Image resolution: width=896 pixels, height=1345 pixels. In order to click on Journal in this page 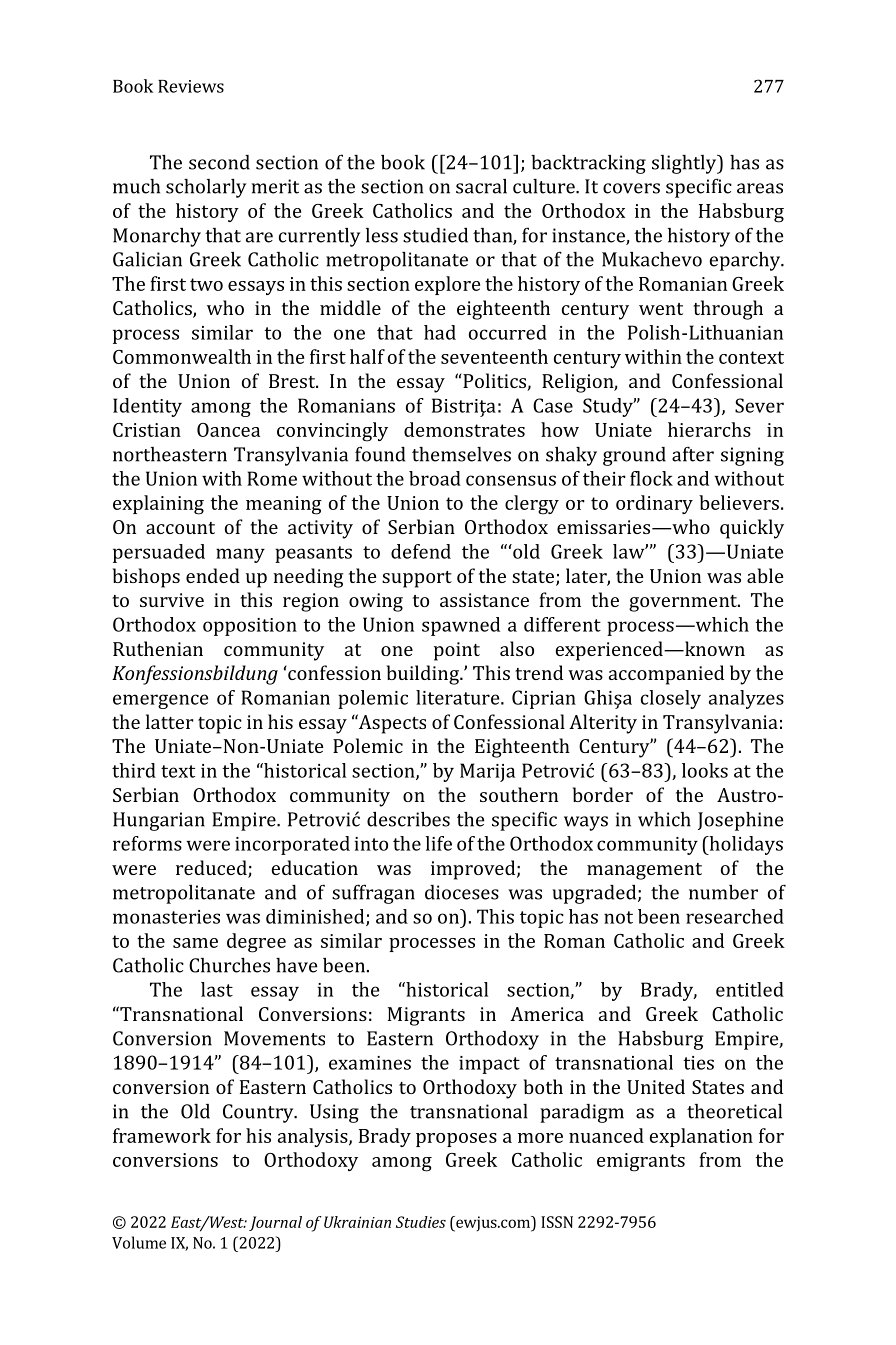, I will do `click(275, 1223)`.
